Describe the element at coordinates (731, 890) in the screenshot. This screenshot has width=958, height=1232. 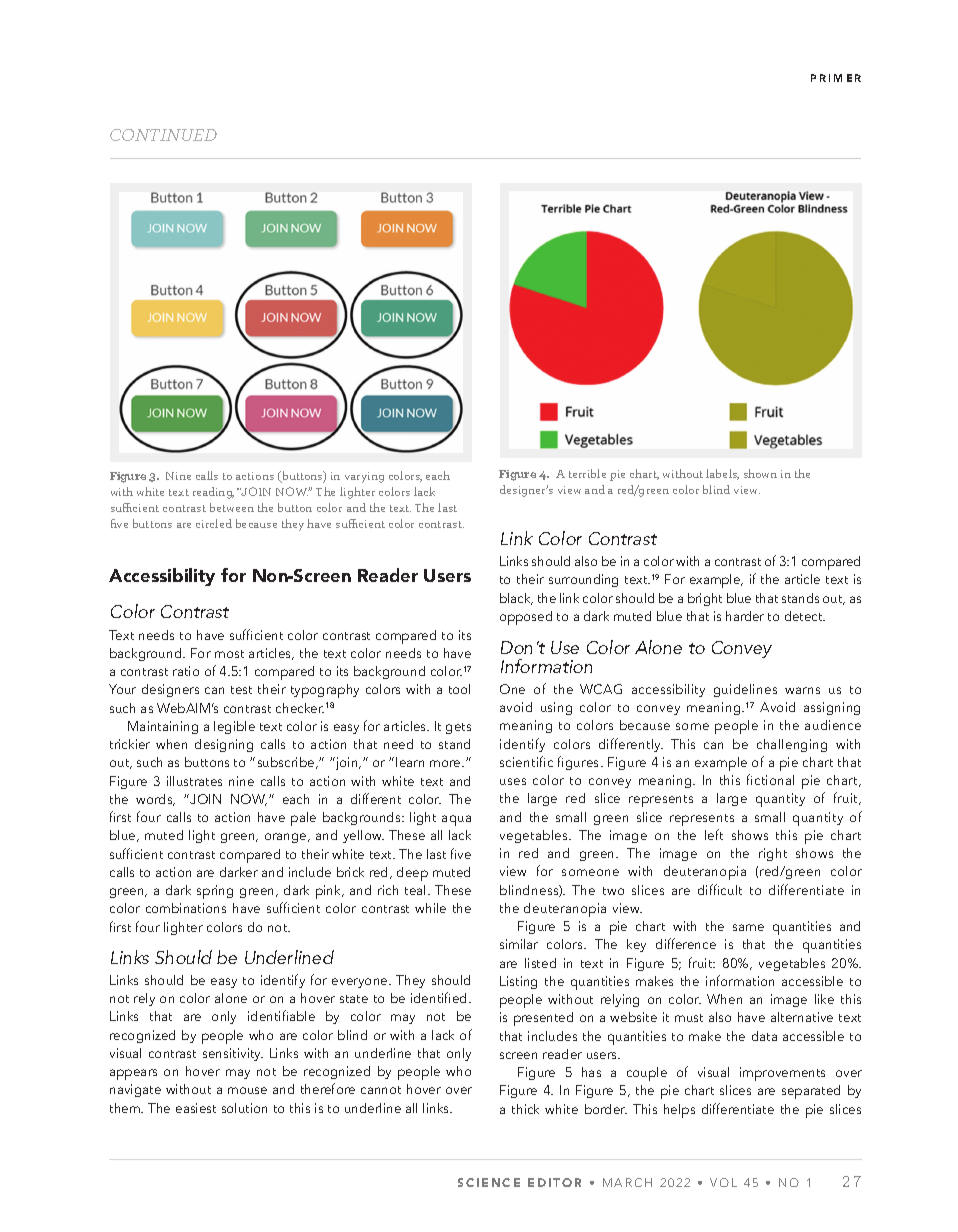
I see `cult` at that location.
